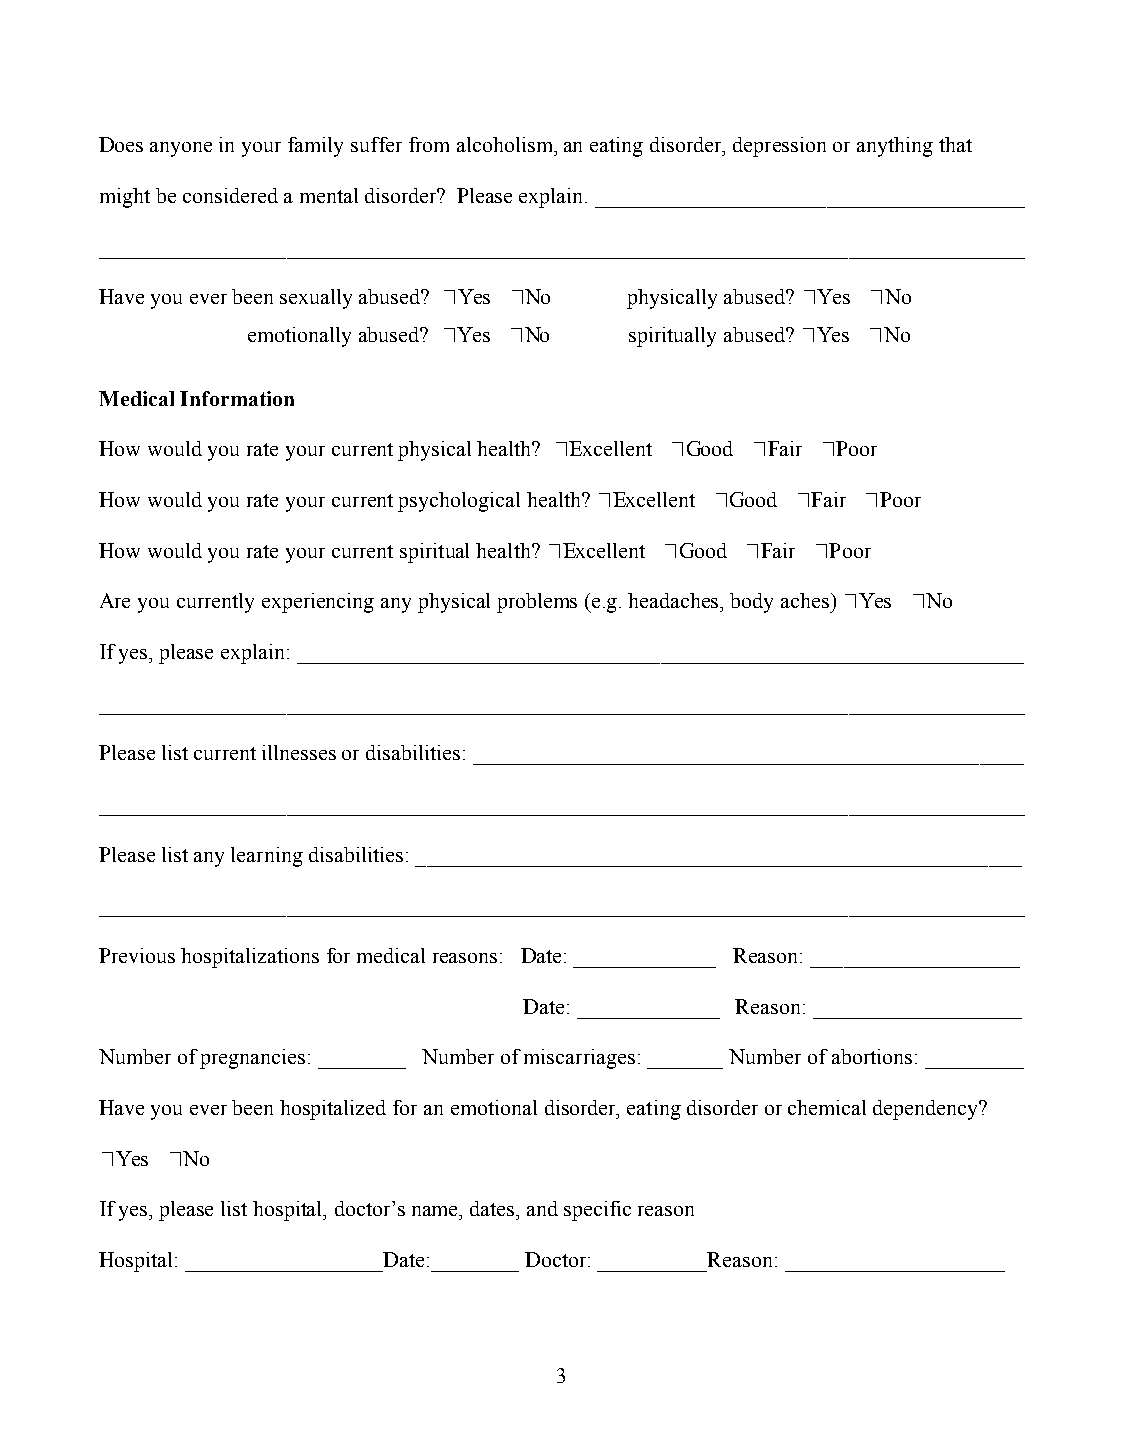 The height and width of the screenshot is (1454, 1124). What do you see at coordinates (299, 752) in the screenshot?
I see `illnesses` at bounding box center [299, 752].
